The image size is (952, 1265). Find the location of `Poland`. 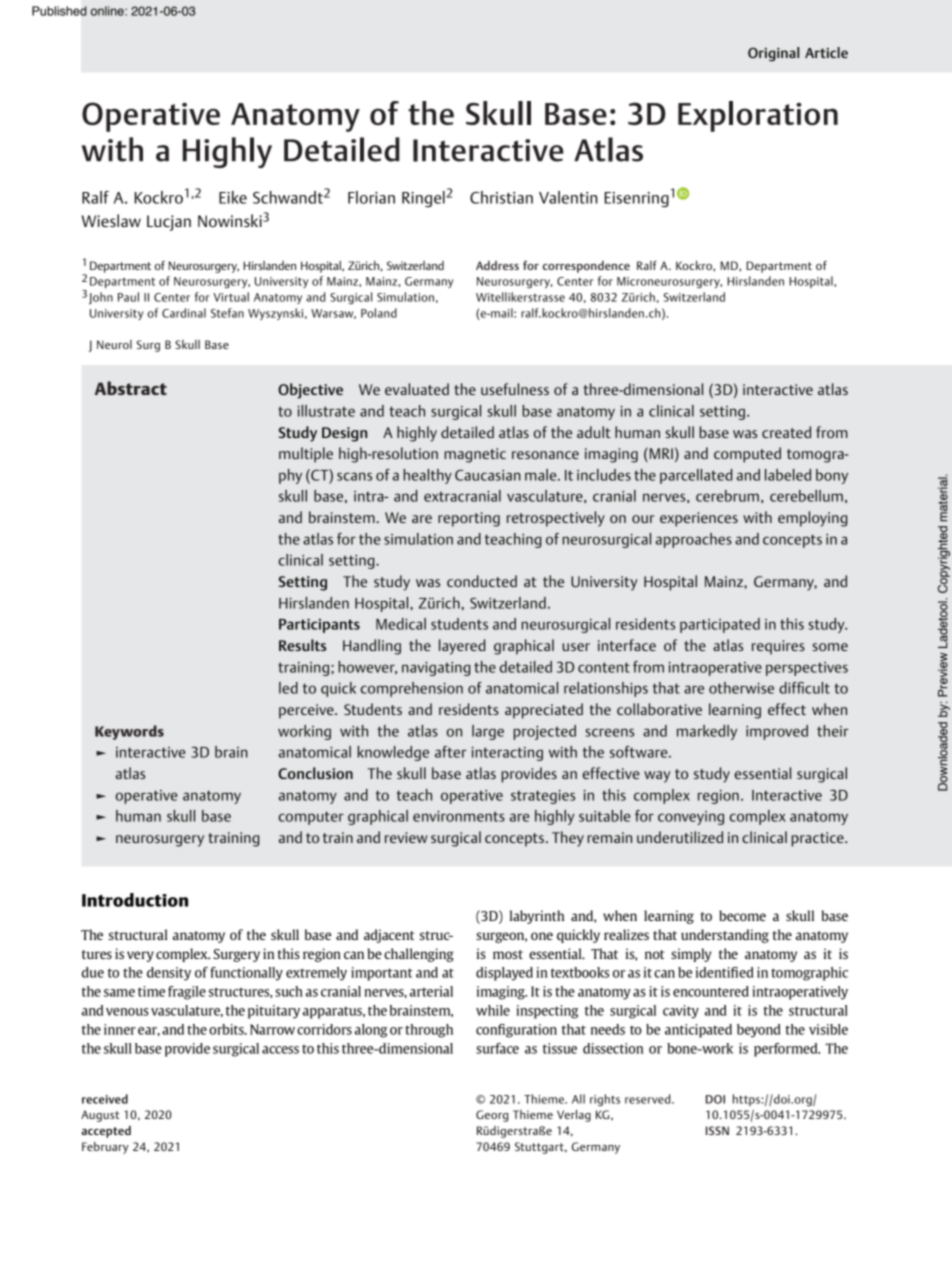

Poland is located at coordinates (379, 313).
